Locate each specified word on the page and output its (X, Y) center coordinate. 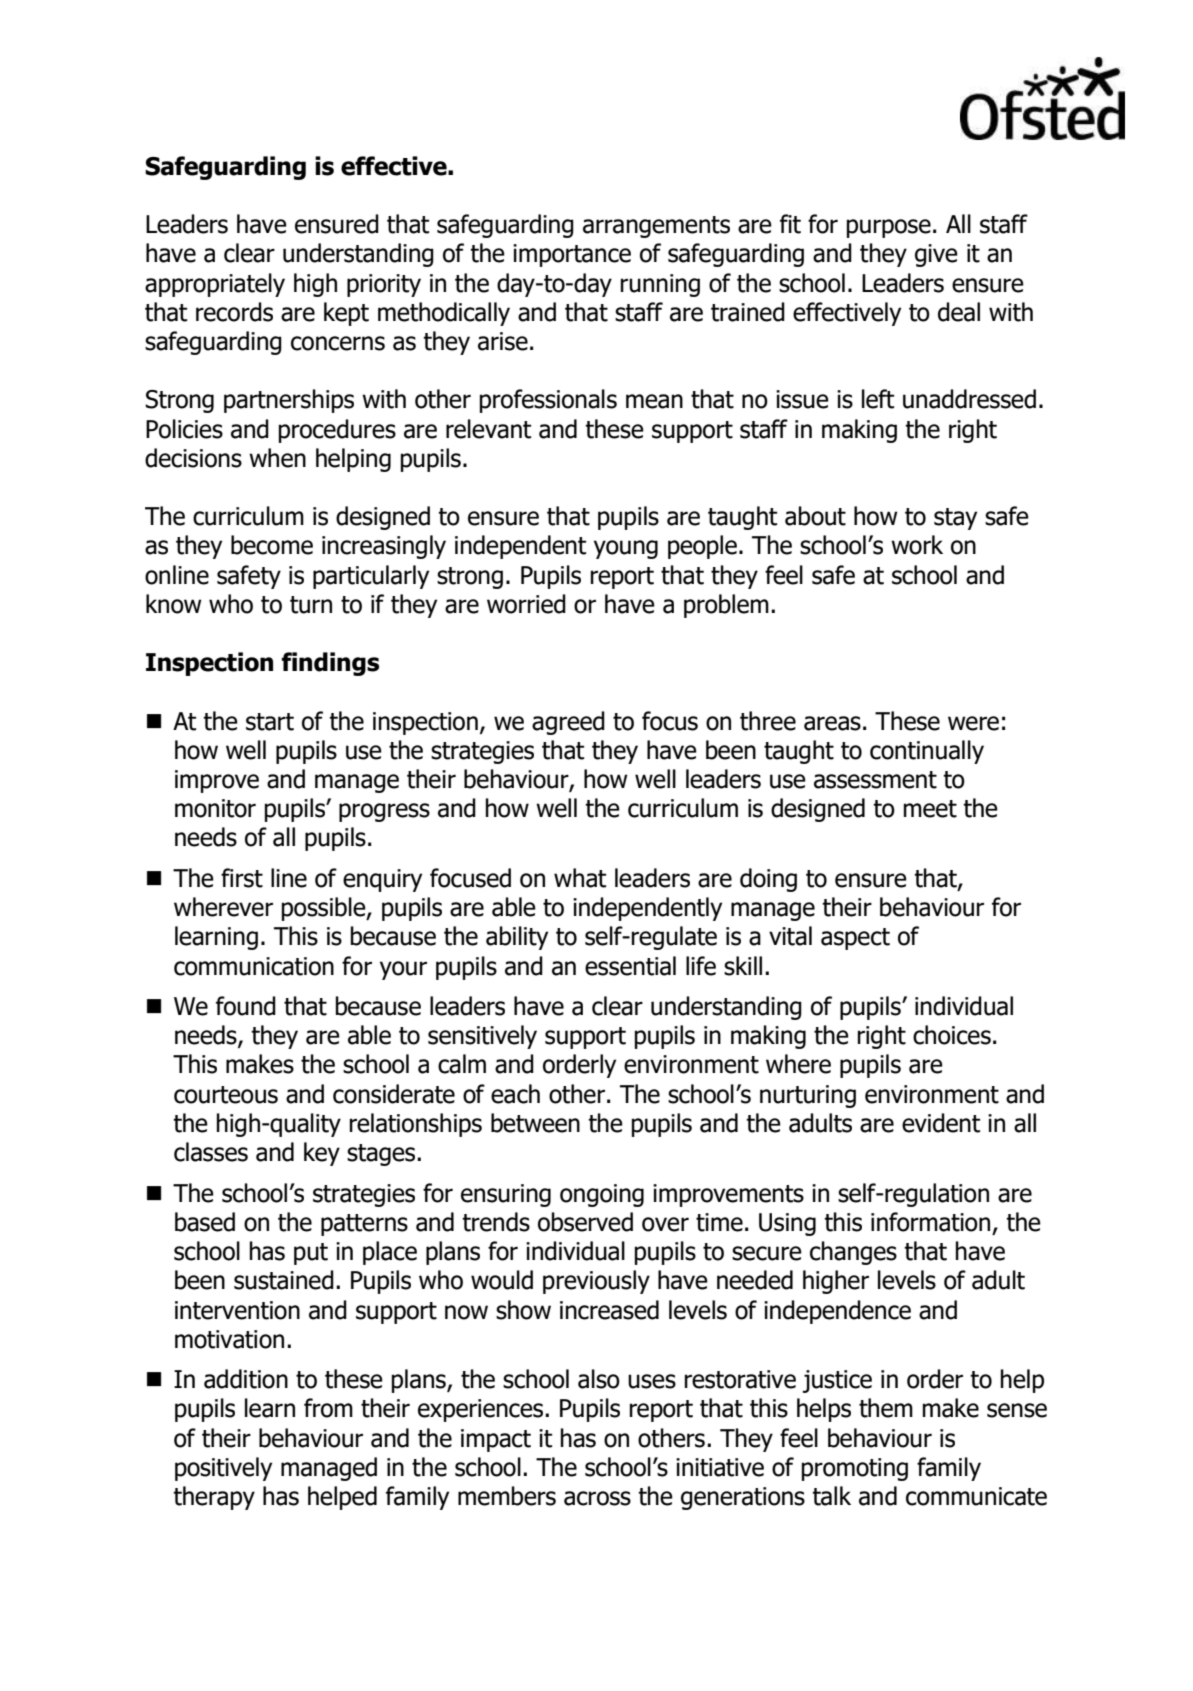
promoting (855, 1469)
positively (223, 1469)
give (936, 255)
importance (572, 255)
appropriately (215, 285)
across (597, 1498)
